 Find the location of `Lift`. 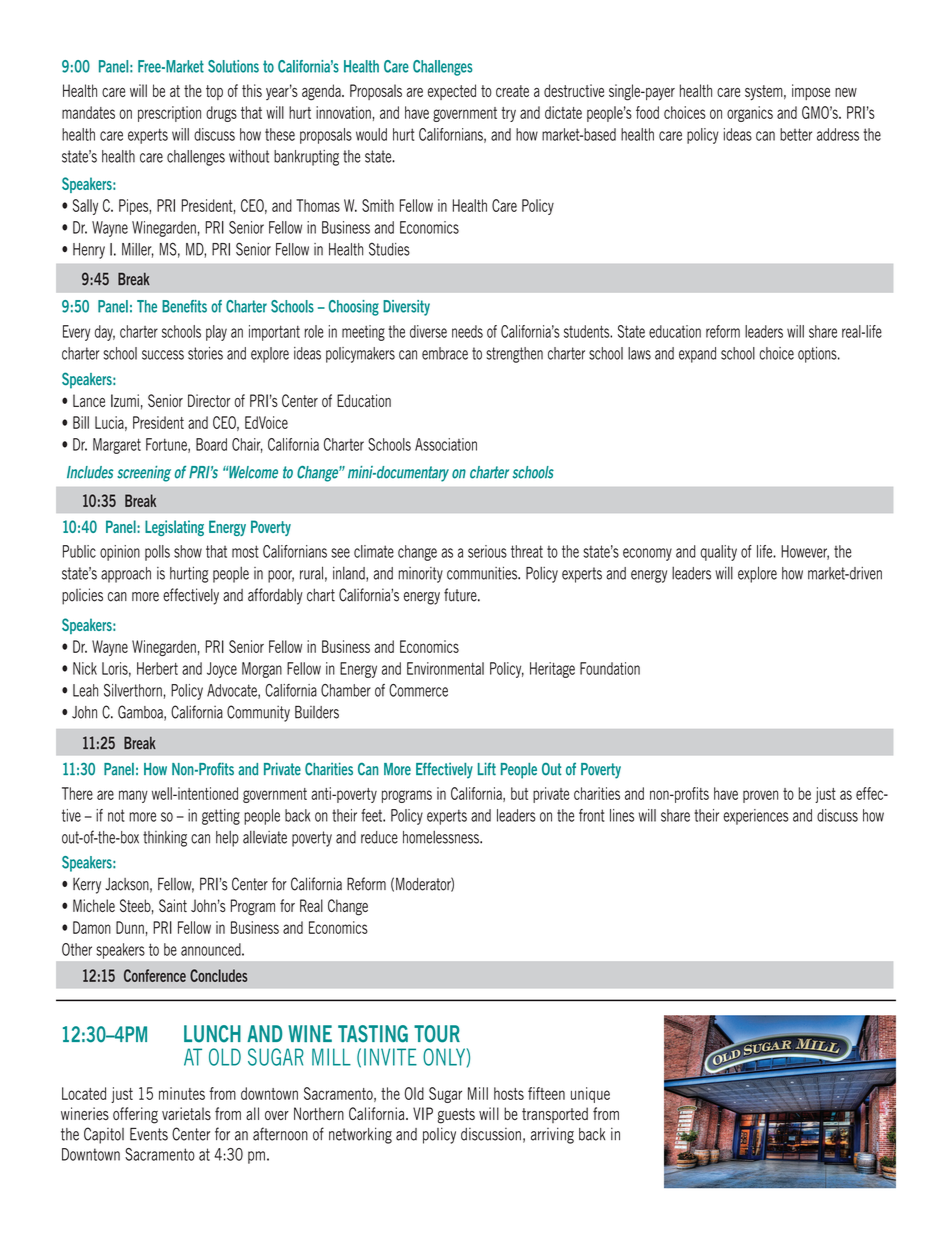

Lift is located at coordinates (487, 769).
